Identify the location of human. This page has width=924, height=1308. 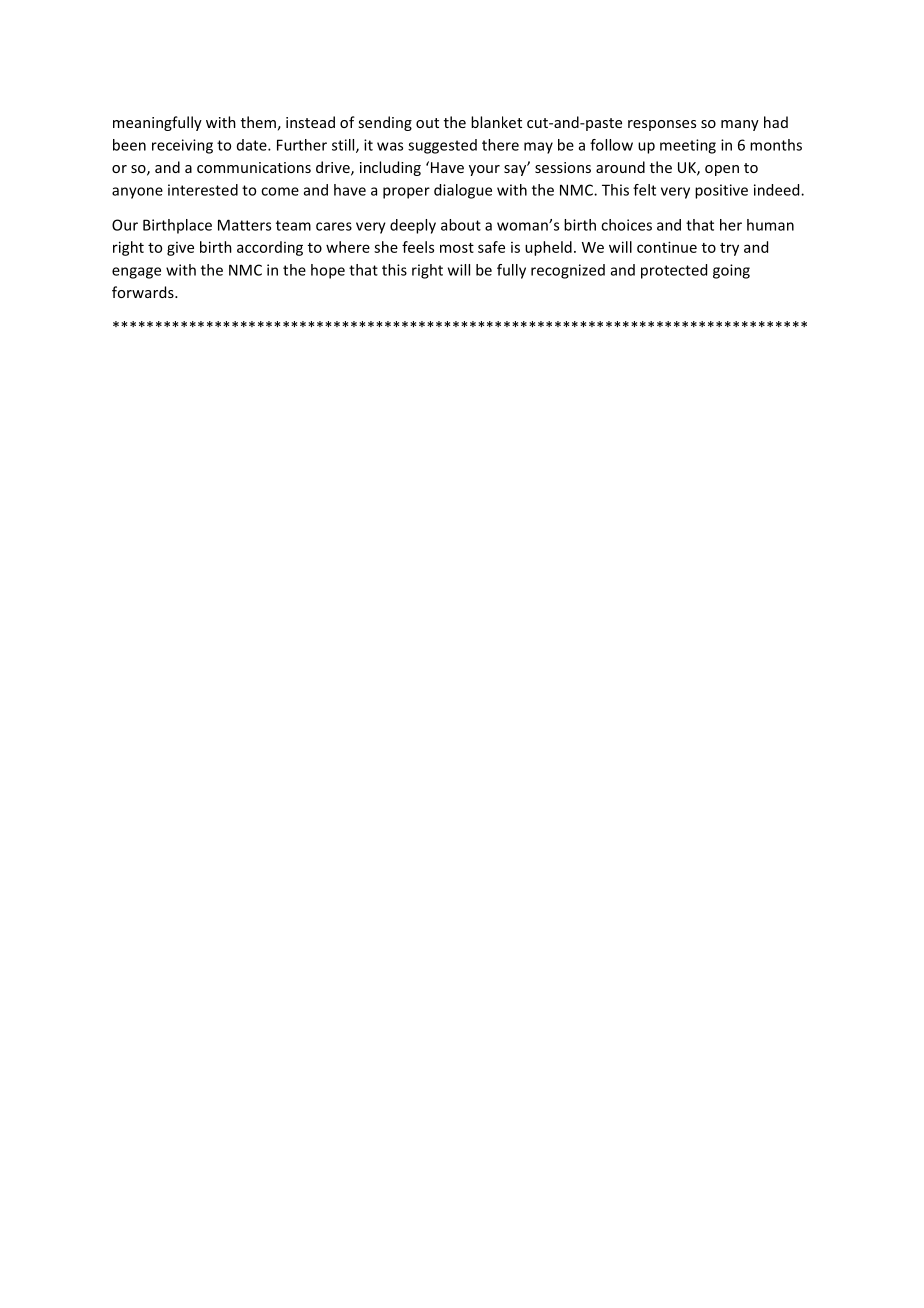
(770, 225).
